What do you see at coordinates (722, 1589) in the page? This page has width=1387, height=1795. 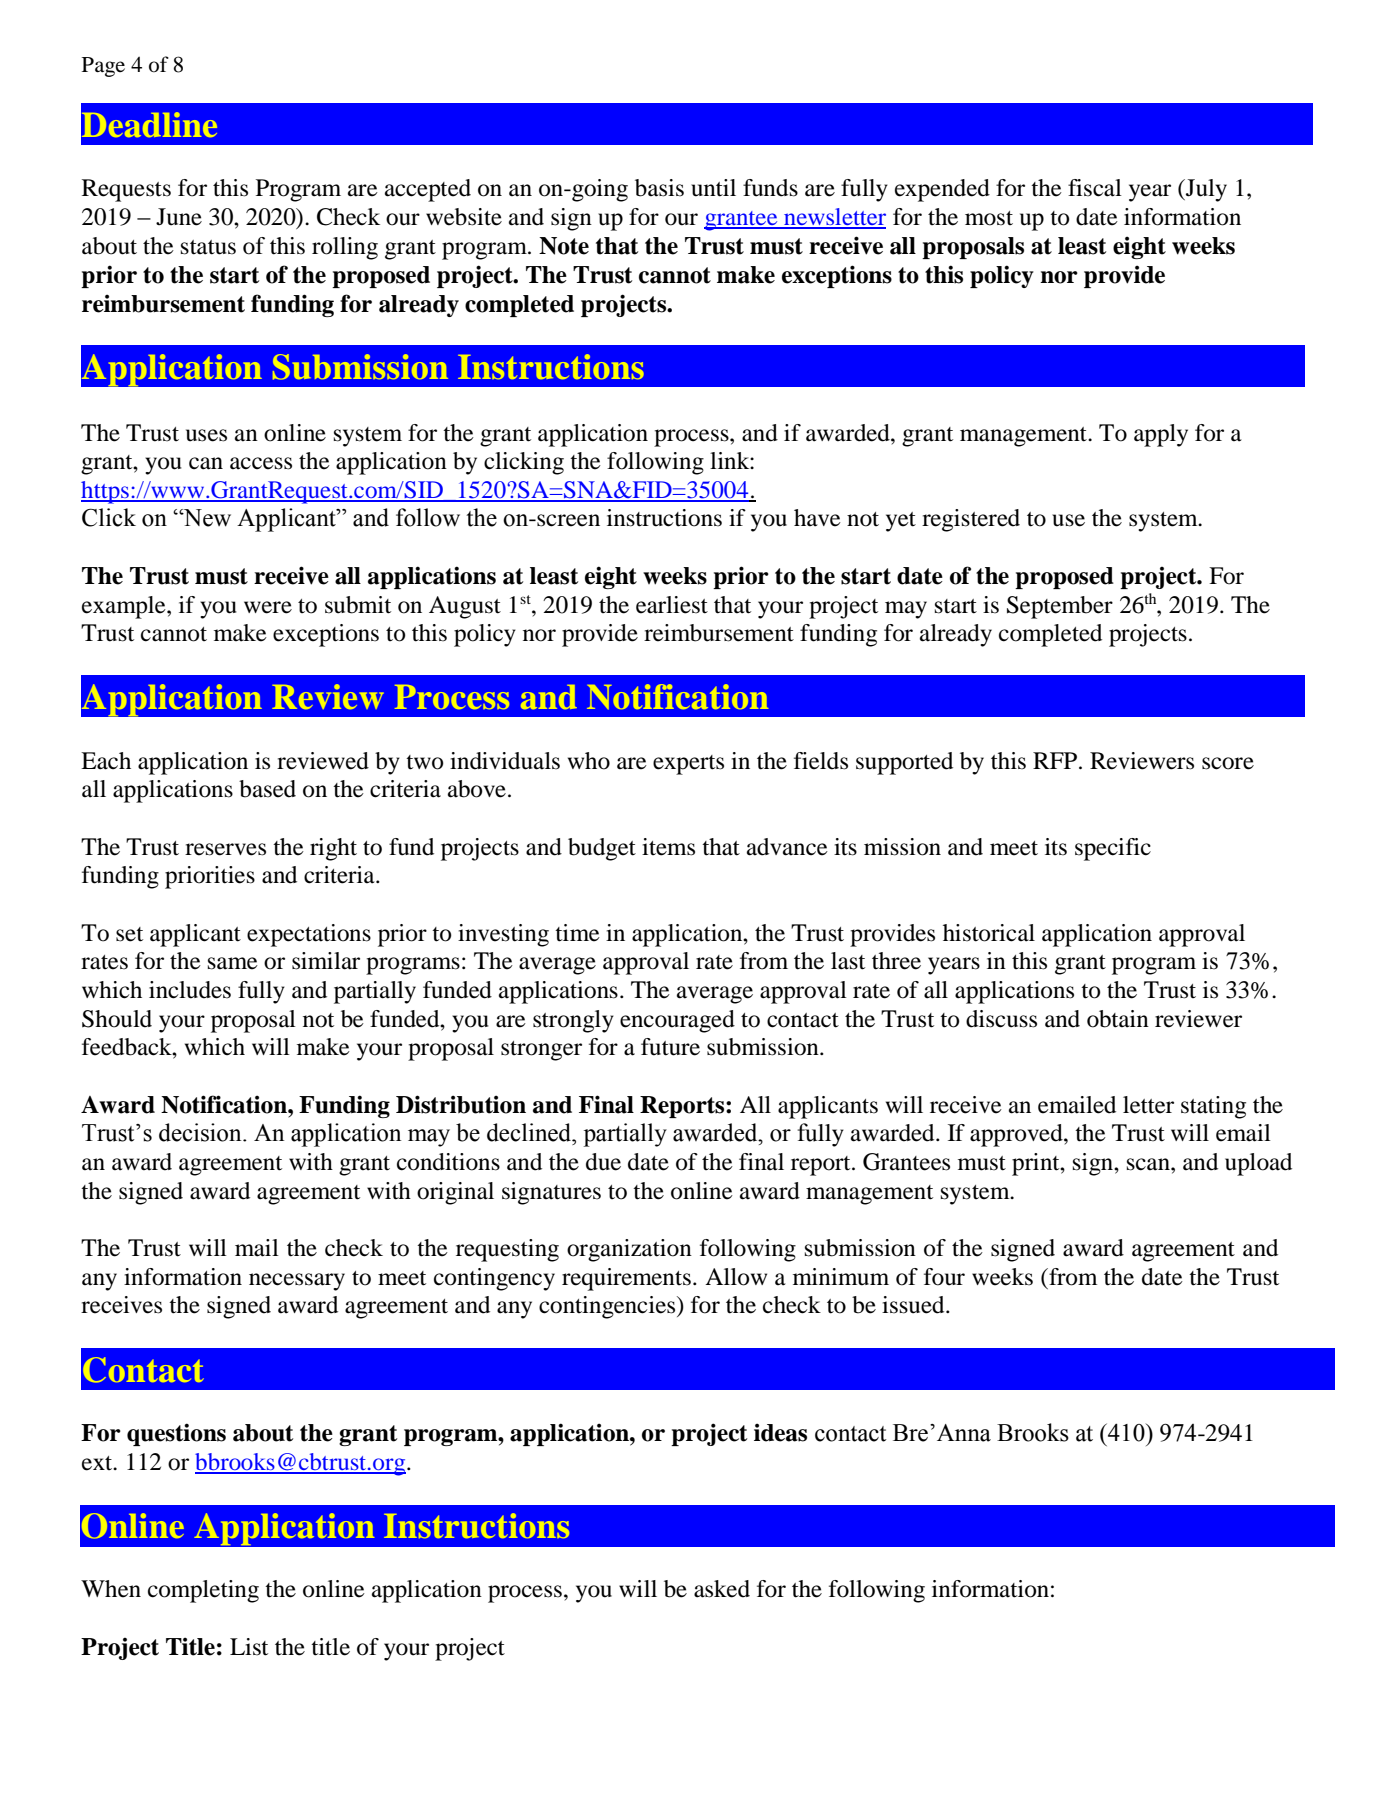 I see `asked` at bounding box center [722, 1589].
